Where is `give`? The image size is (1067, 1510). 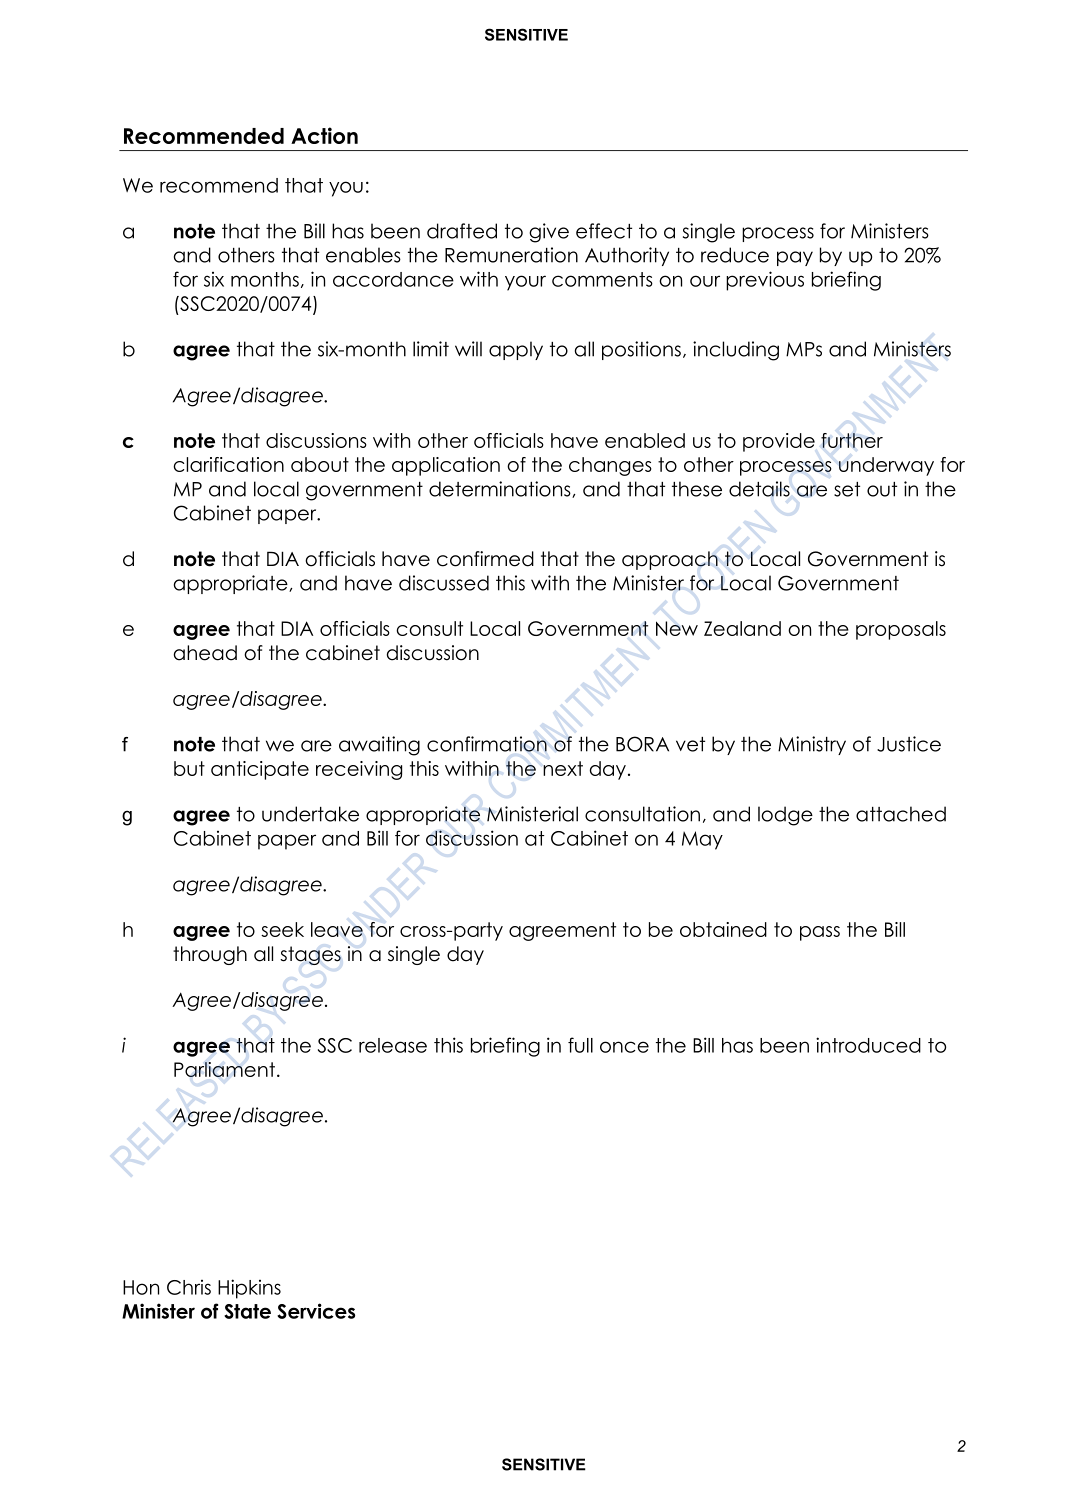 give is located at coordinates (549, 233).
